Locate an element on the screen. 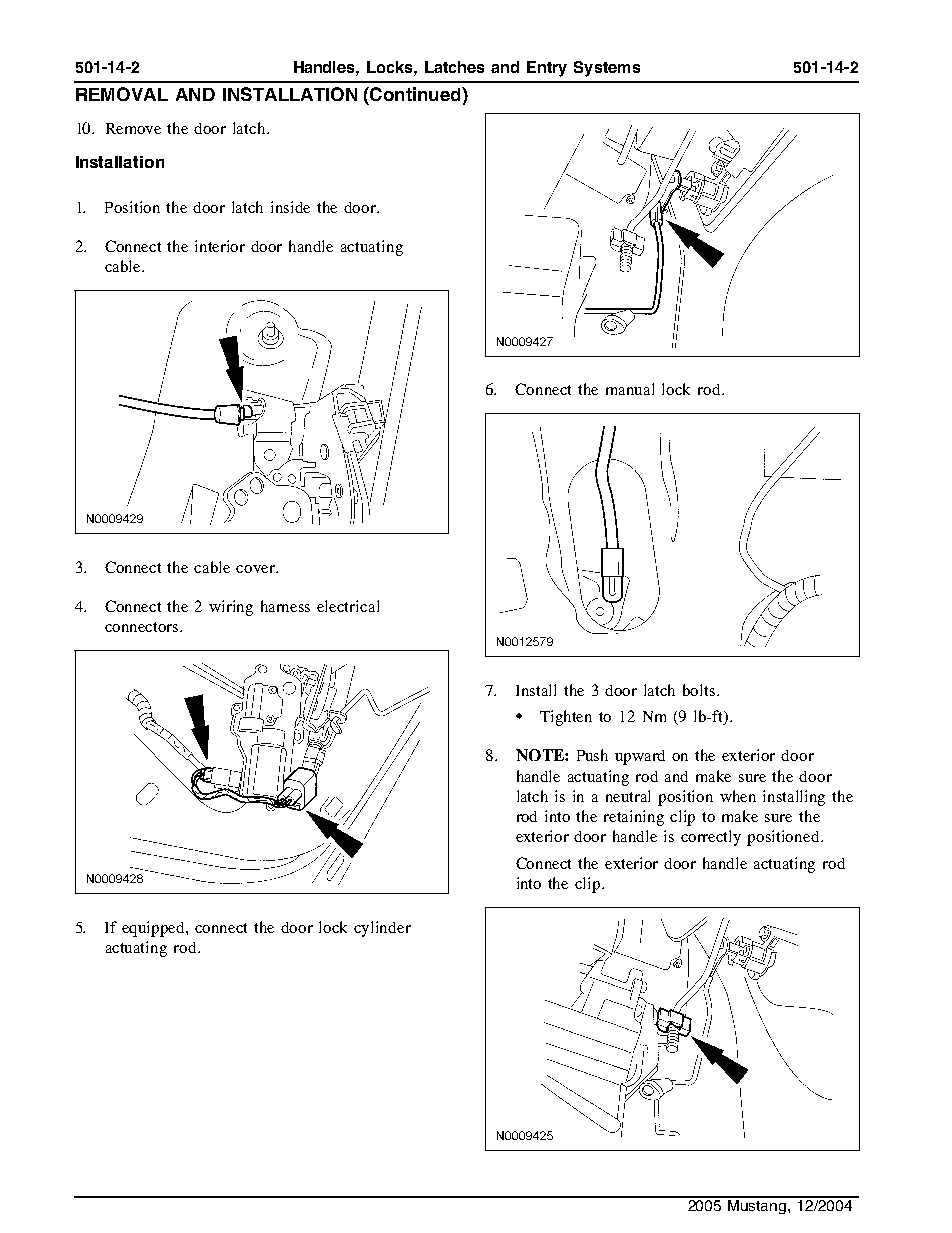  REMOVAL is located at coordinates (122, 94).
